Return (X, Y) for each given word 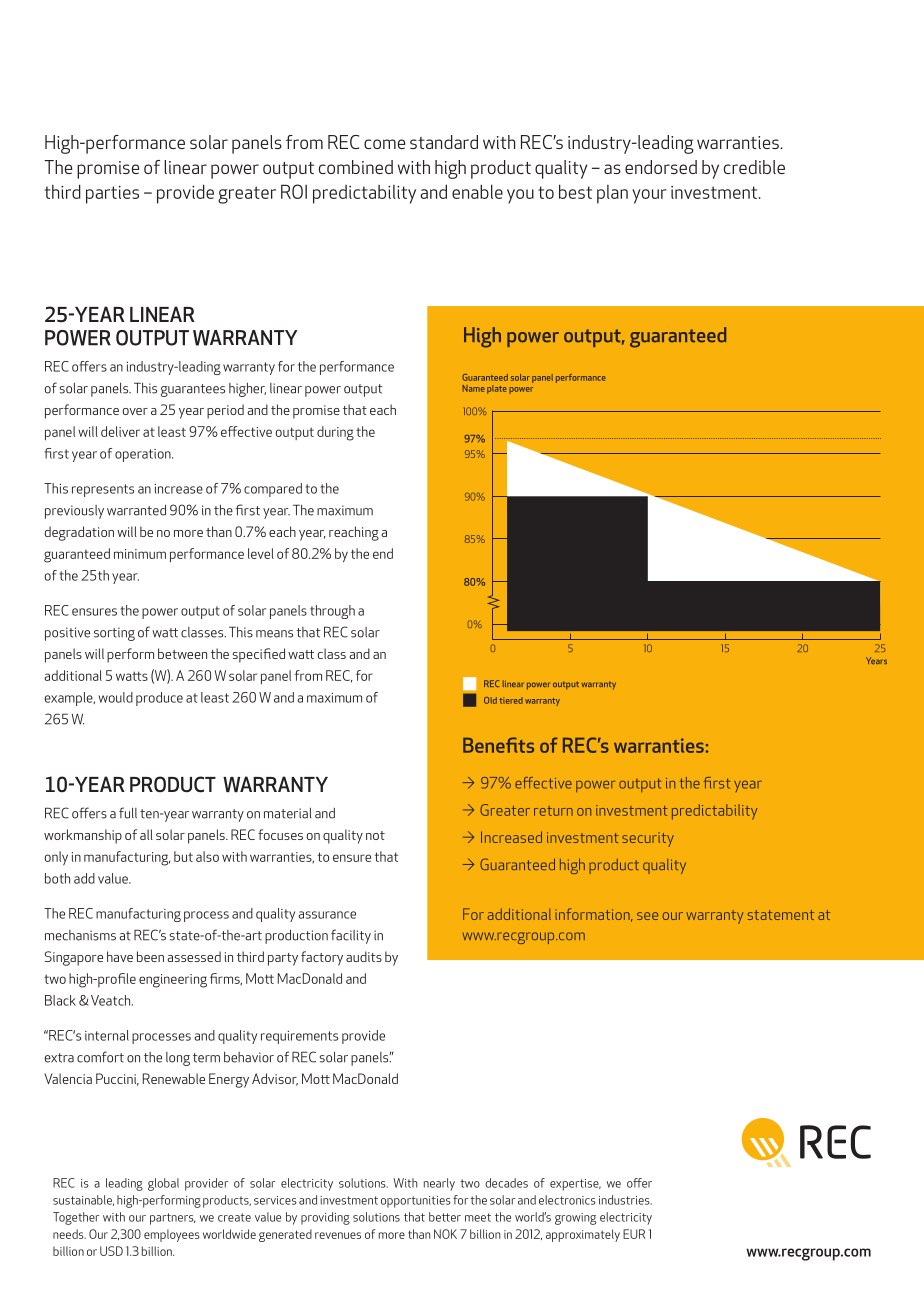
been (150, 956)
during (335, 433)
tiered (511, 700)
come (384, 144)
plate (497, 389)
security (648, 839)
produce (159, 699)
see (647, 916)
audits (364, 956)
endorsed (661, 167)
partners (172, 1219)
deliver (120, 431)
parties (112, 195)
